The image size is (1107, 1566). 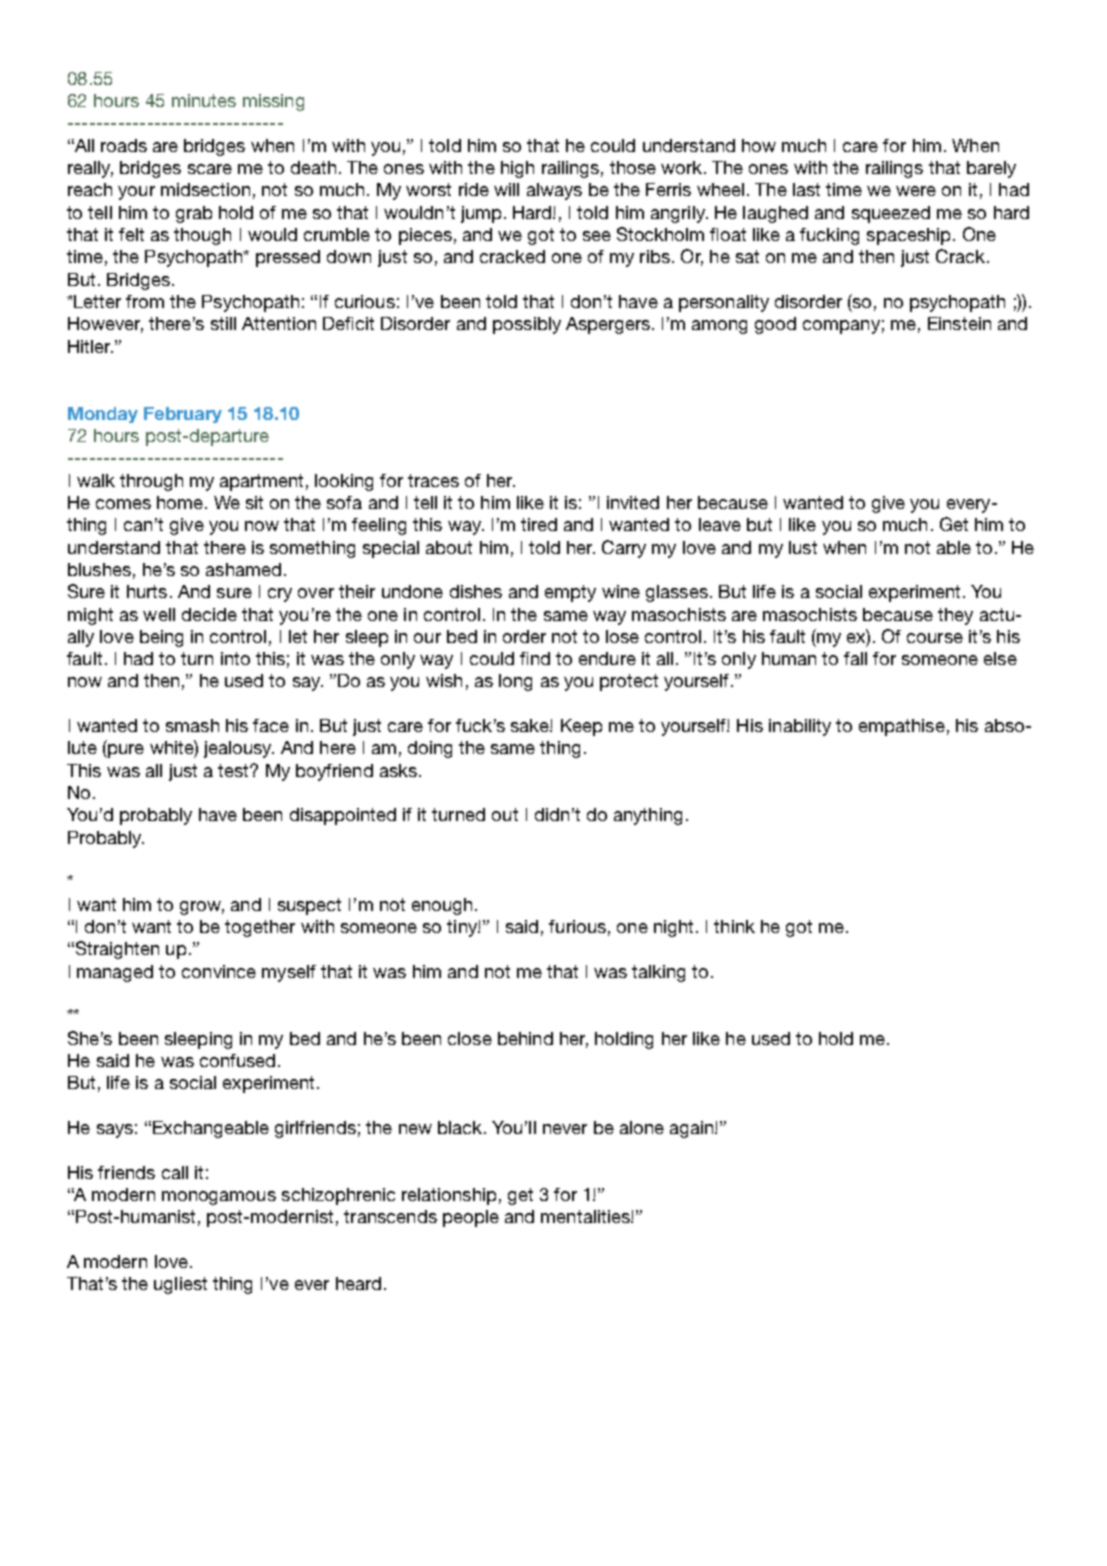 What do you see at coordinates (204, 100) in the page?
I see `minutes` at bounding box center [204, 100].
